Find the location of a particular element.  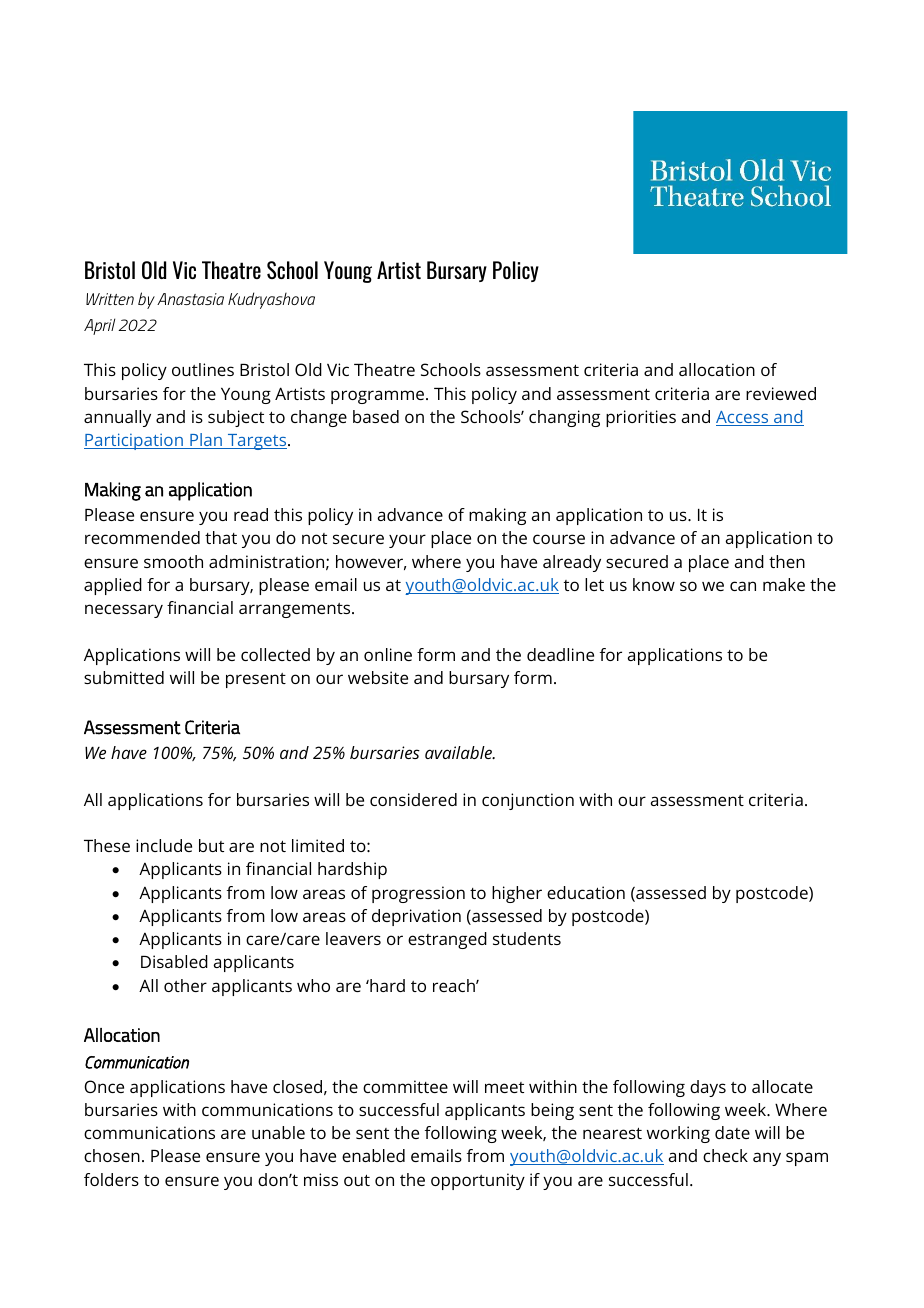

reviewed is located at coordinates (781, 393).
